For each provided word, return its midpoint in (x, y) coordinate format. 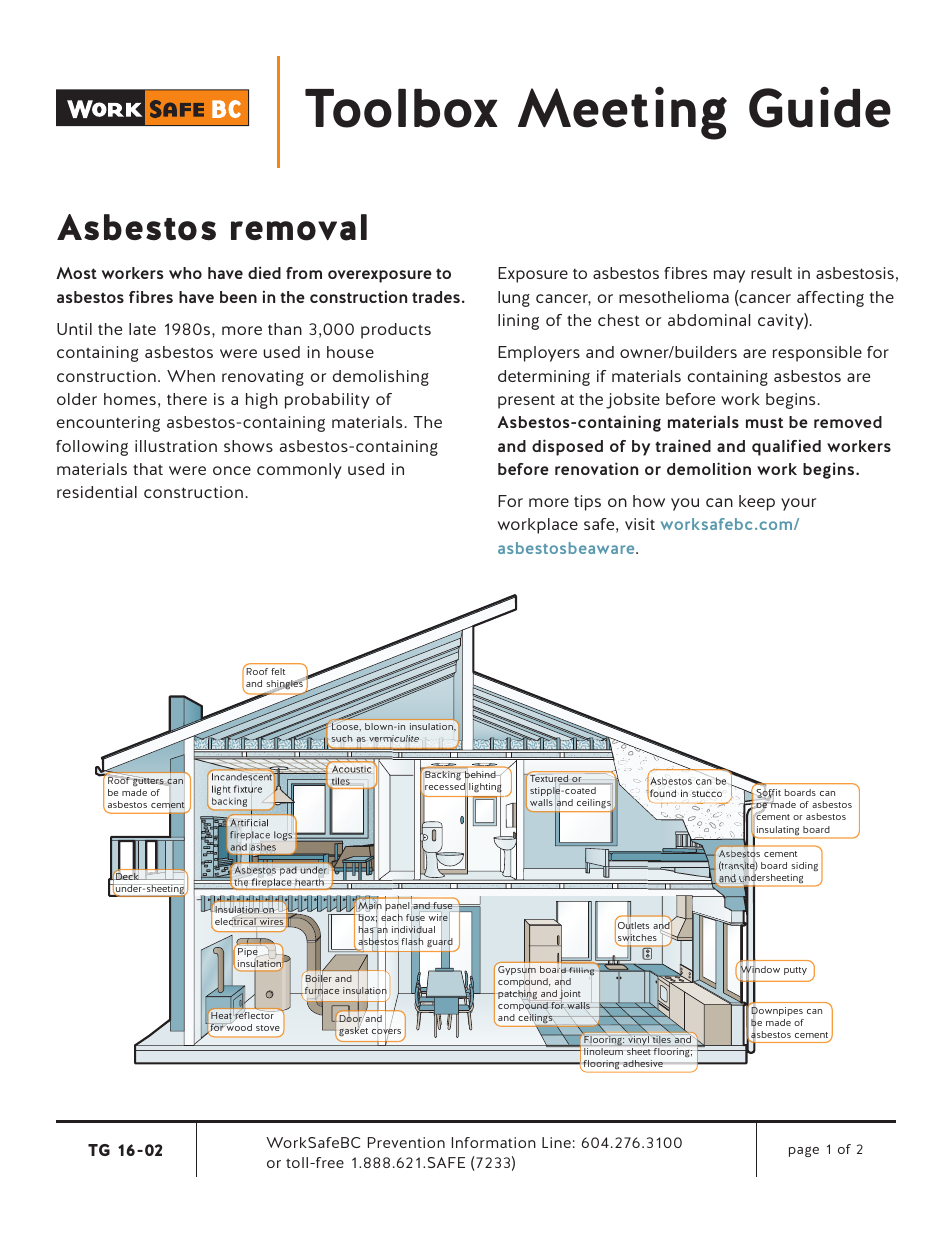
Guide (820, 107)
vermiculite (394, 738)
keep (757, 503)
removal (299, 227)
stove (268, 1028)
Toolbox (401, 108)
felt (278, 671)
